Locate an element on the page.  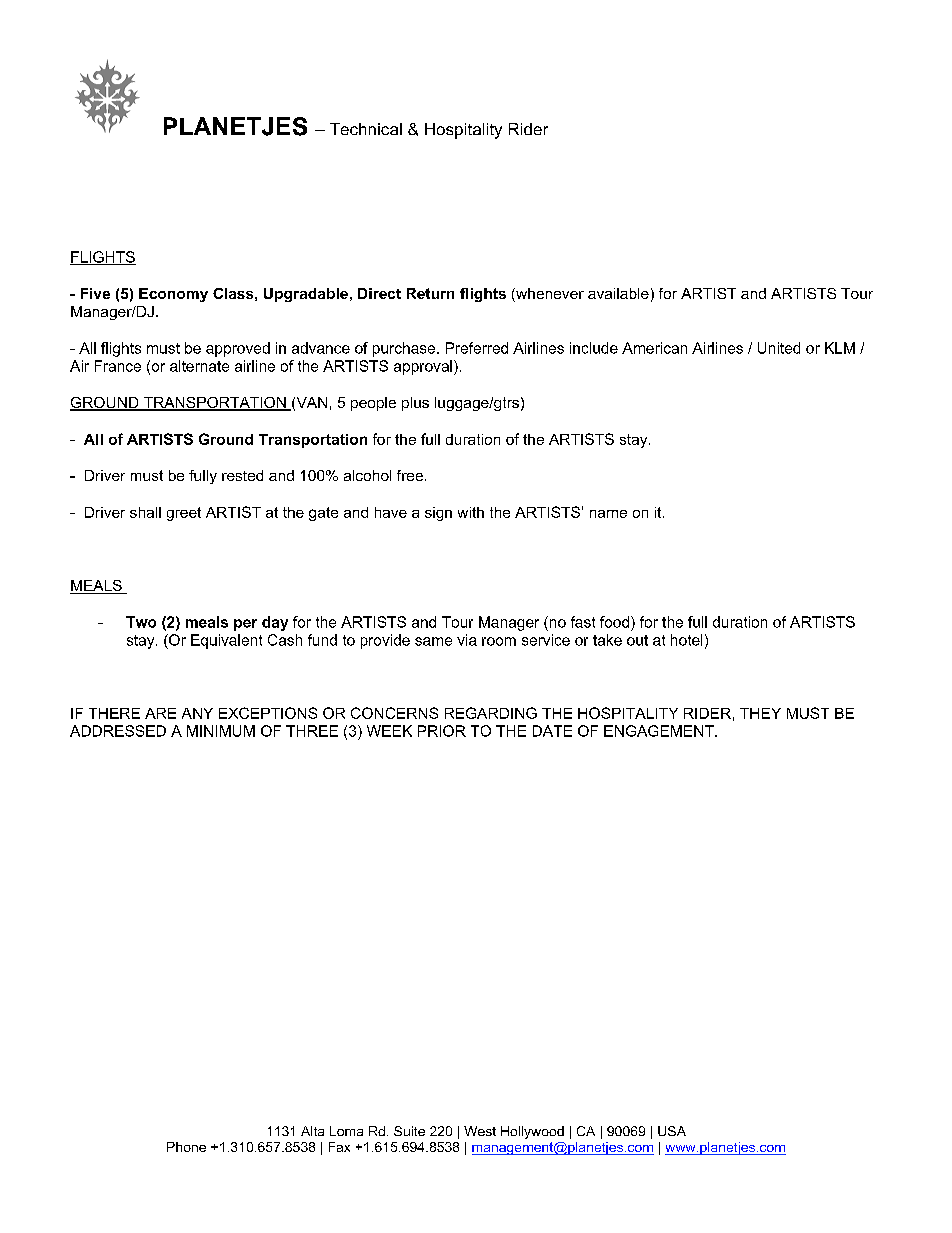
name is located at coordinates (608, 514).
